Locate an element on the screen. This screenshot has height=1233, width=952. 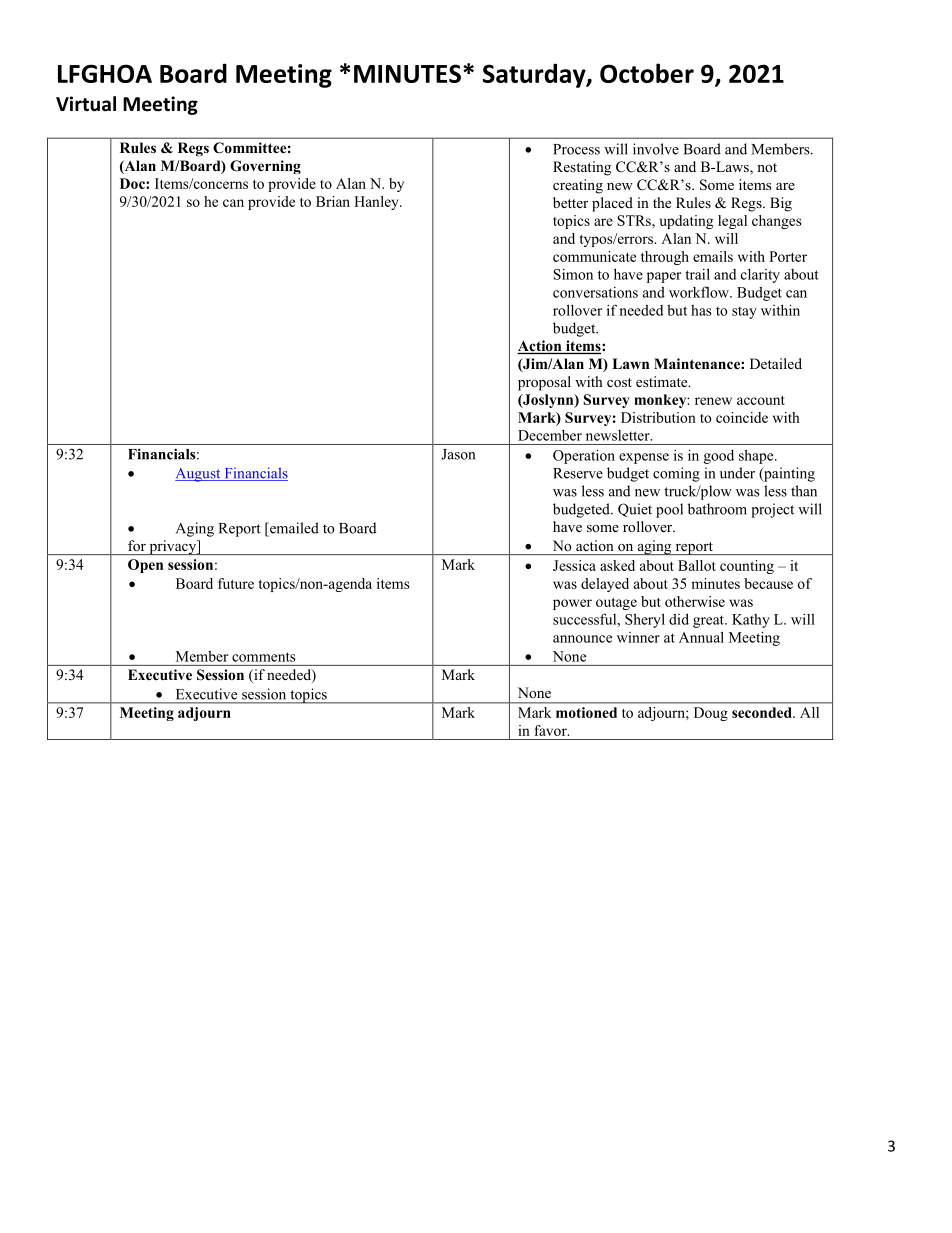
comments is located at coordinates (263, 657).
